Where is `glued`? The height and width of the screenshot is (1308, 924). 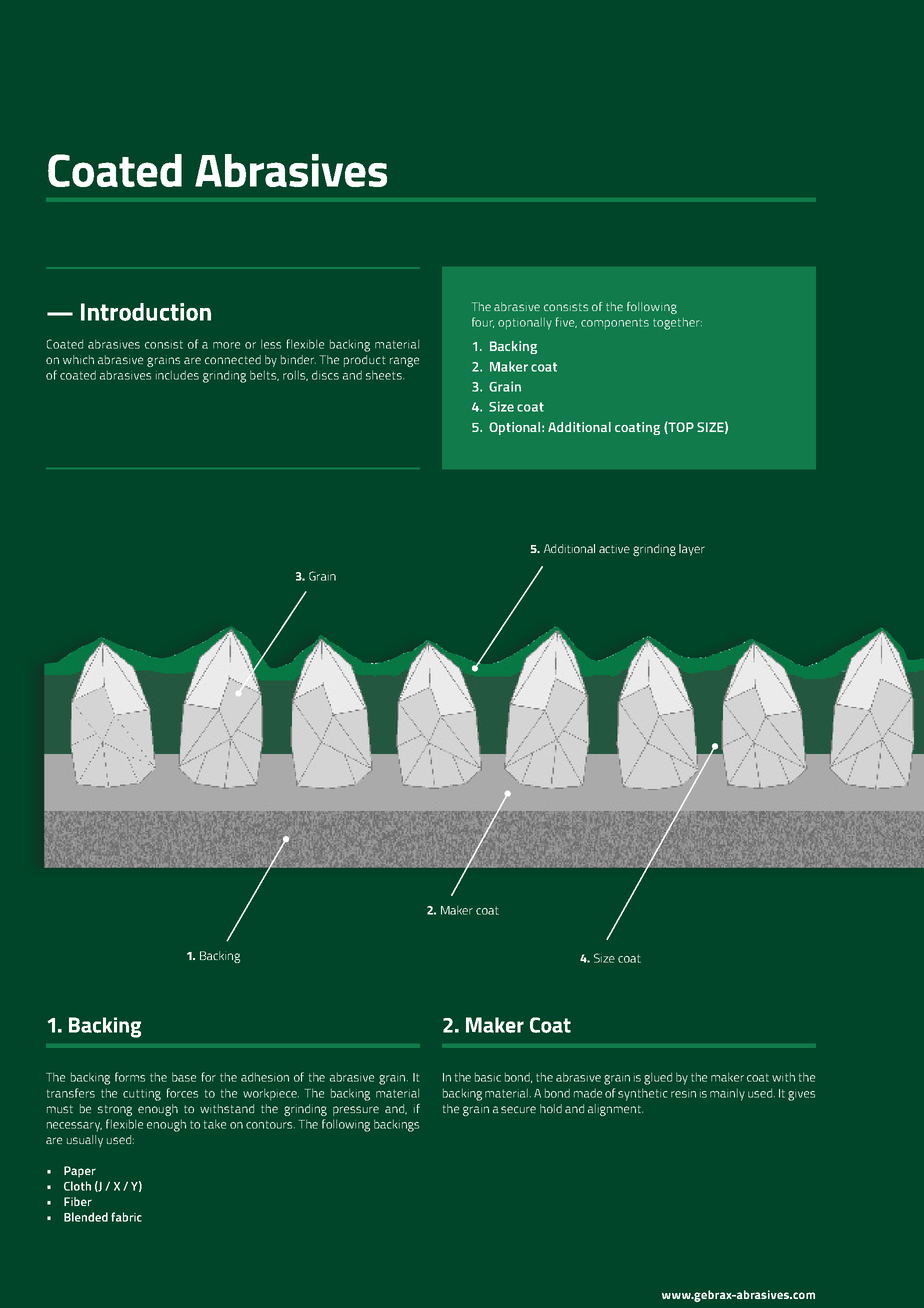 glued is located at coordinates (658, 1078).
